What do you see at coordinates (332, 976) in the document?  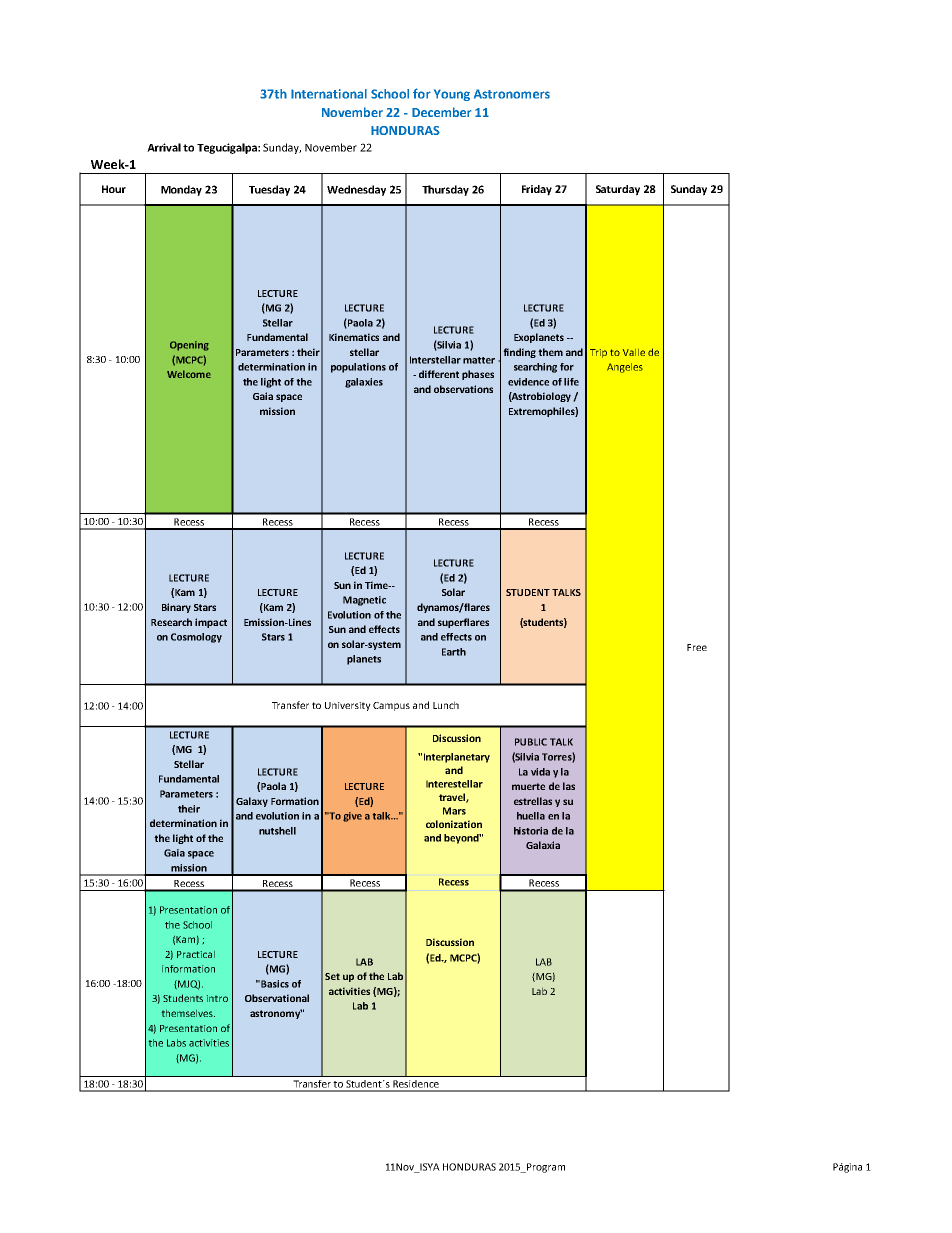 I see `Set` at bounding box center [332, 976].
